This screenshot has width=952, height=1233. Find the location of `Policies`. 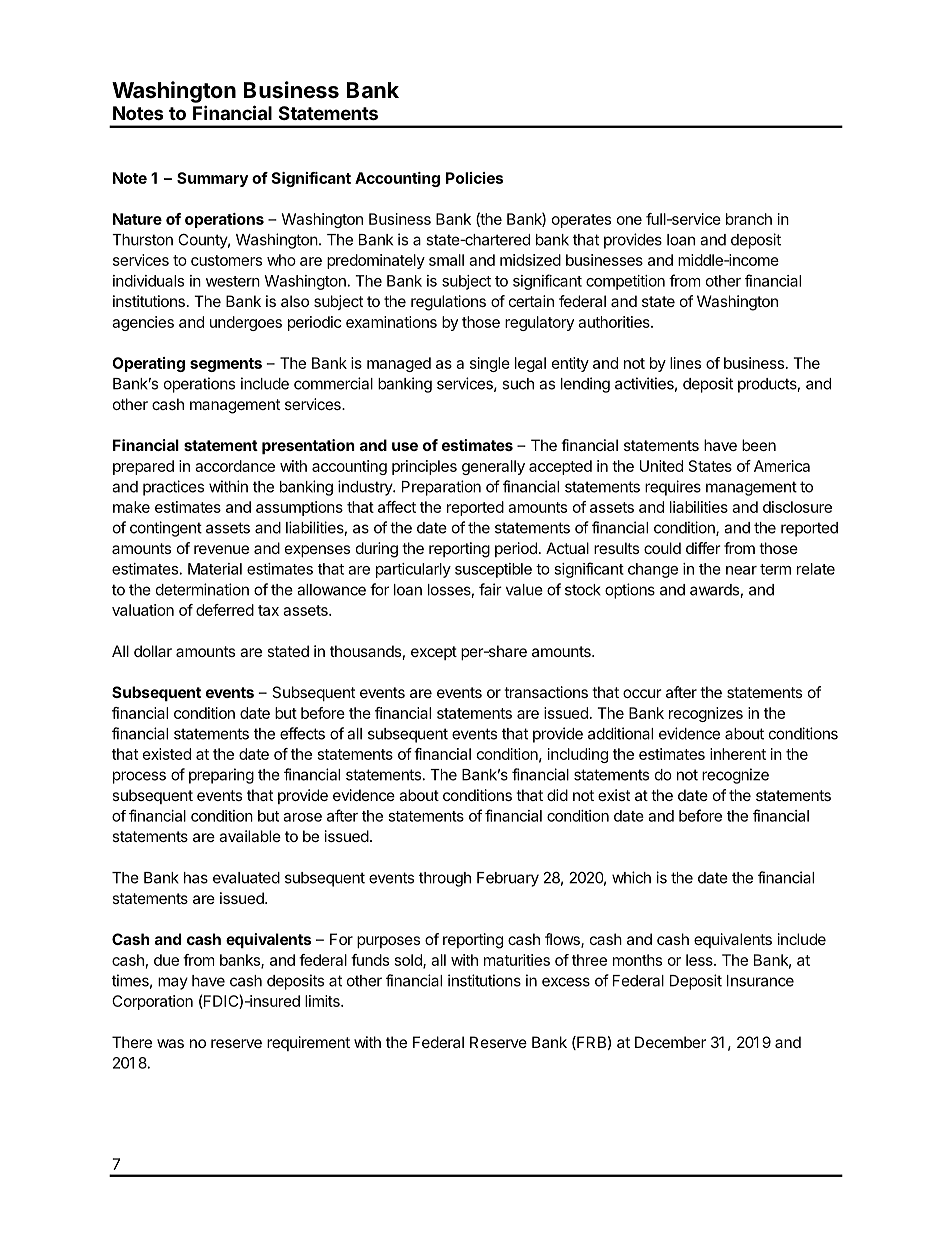

Policies is located at coordinates (474, 178).
